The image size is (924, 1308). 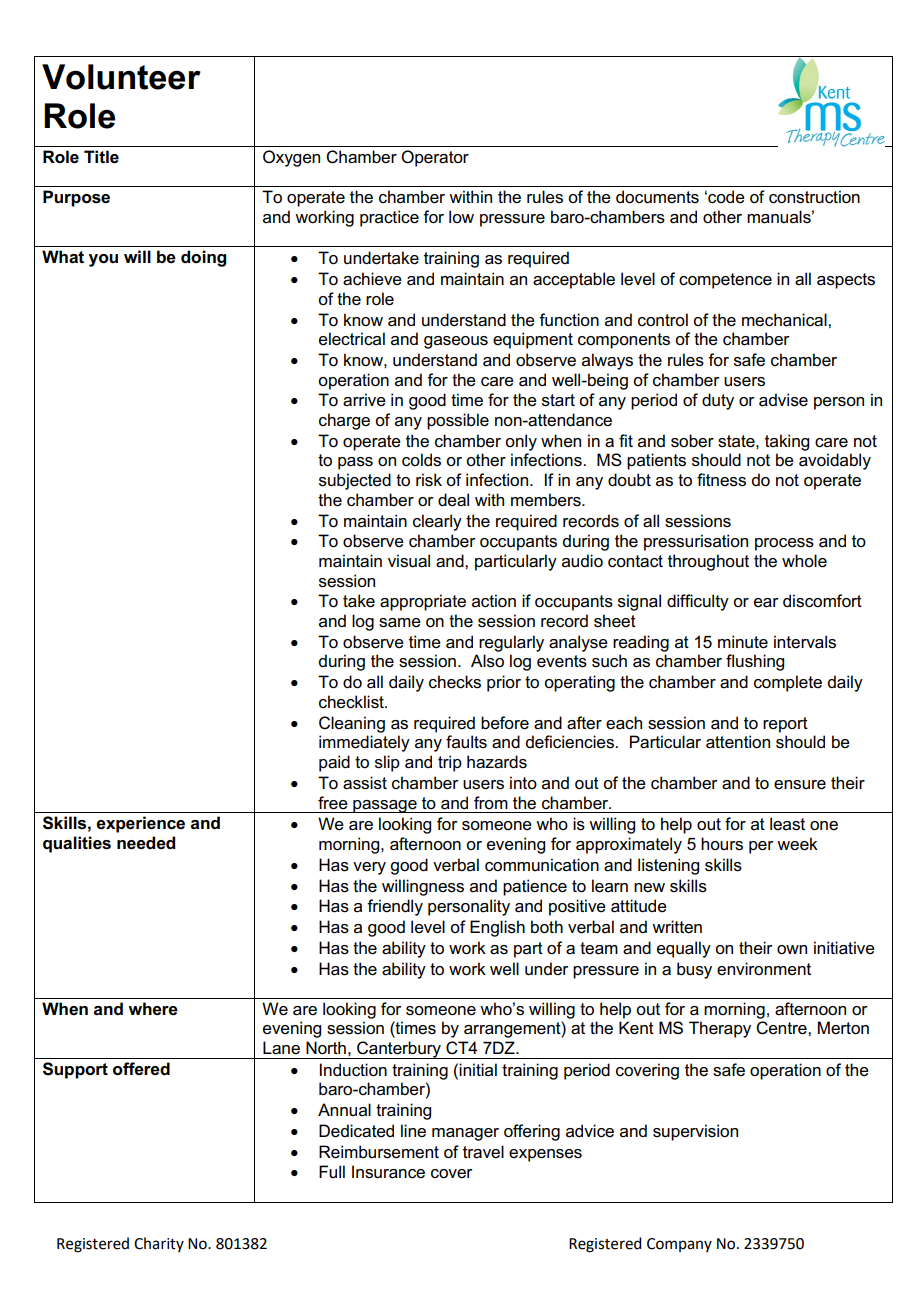 What do you see at coordinates (483, 1152) in the screenshot?
I see `travel` at bounding box center [483, 1152].
